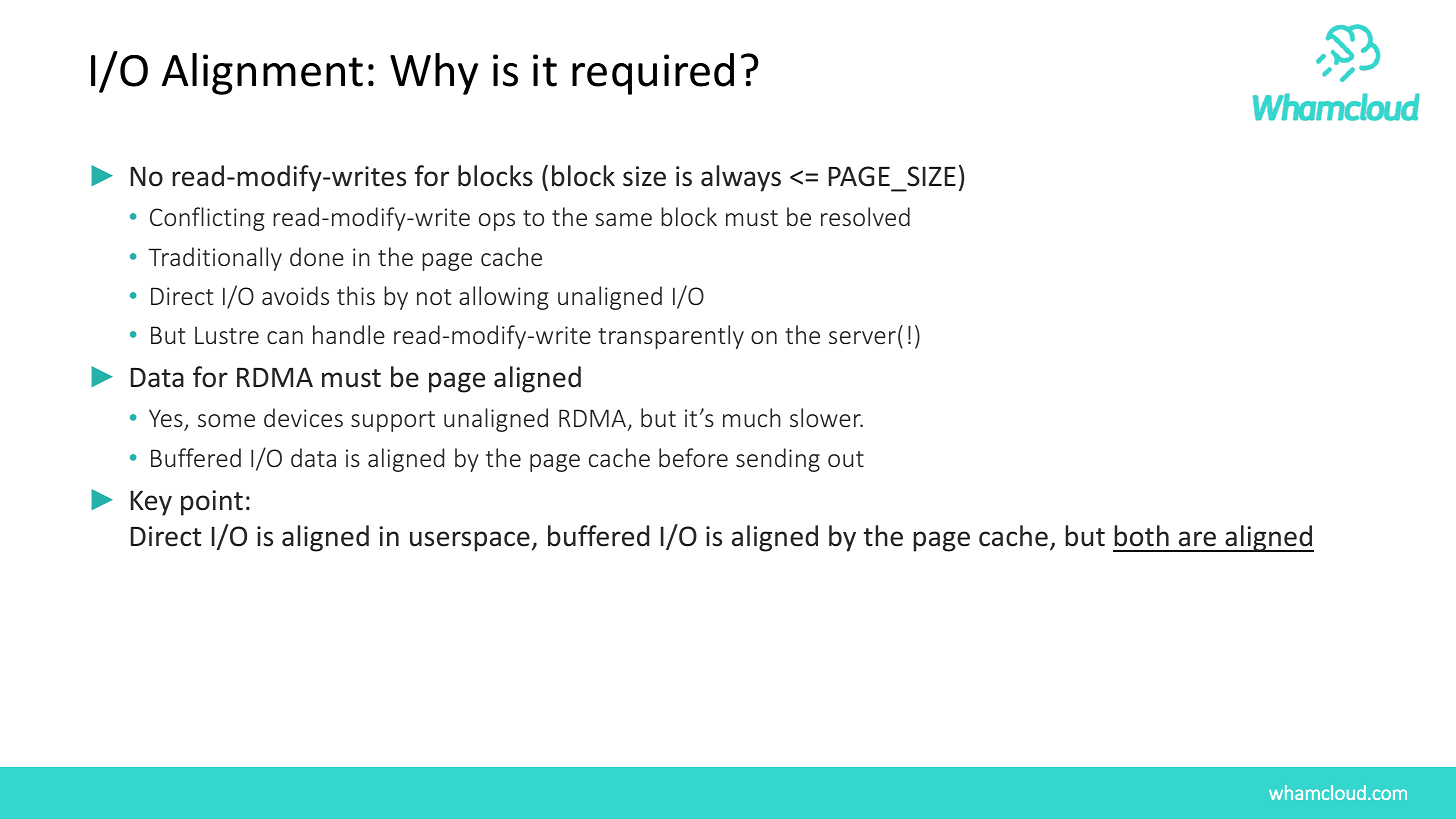 The height and width of the page is (819, 1456). Describe the element at coordinates (303, 417) in the page. I see `devices` at that location.
